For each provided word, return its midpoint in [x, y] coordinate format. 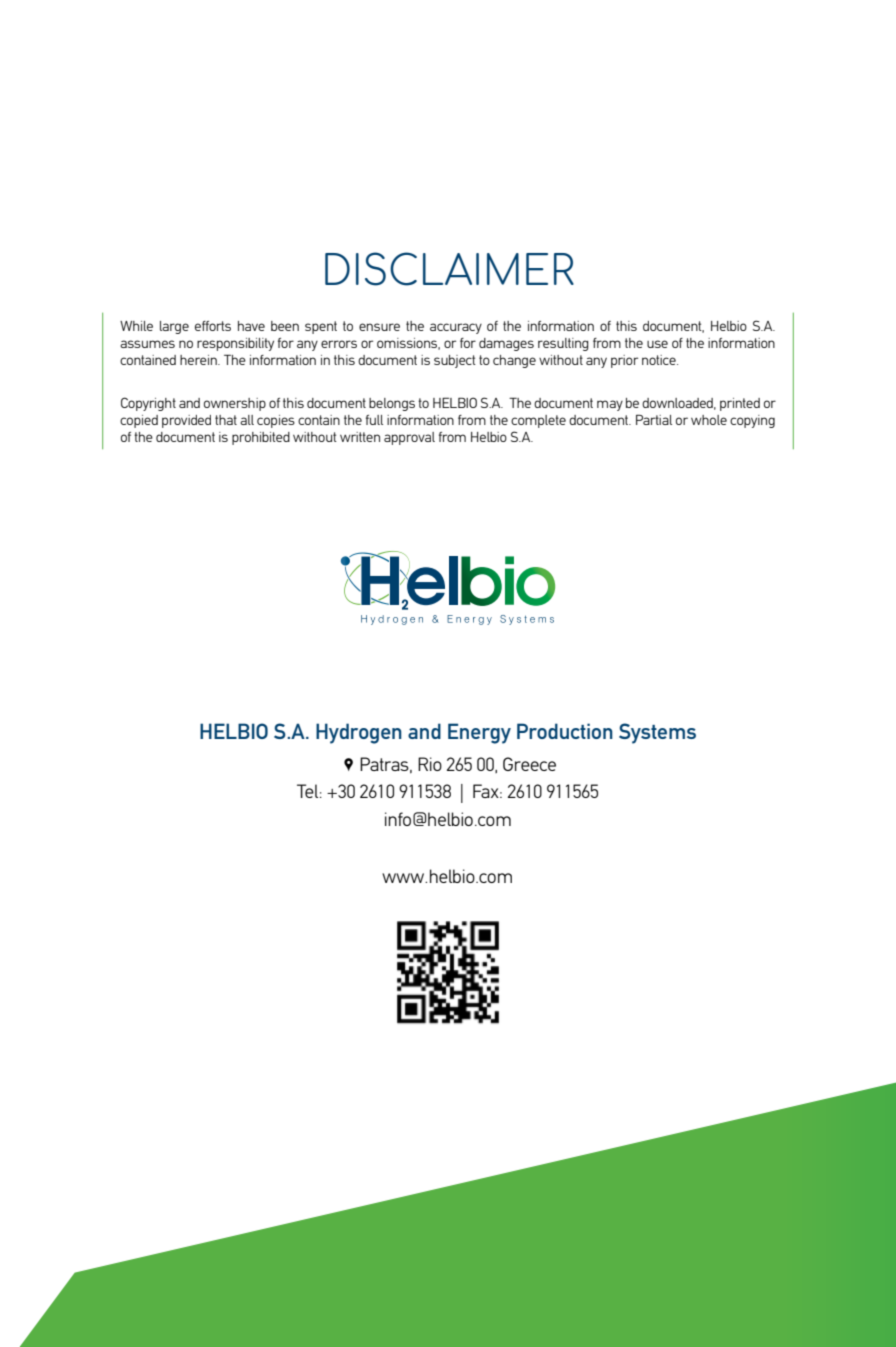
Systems [657, 733]
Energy [479, 733]
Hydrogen [359, 733]
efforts [213, 326]
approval [409, 438]
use [657, 344]
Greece [529, 764]
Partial [654, 419]
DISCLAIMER [449, 269]
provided [186, 421]
